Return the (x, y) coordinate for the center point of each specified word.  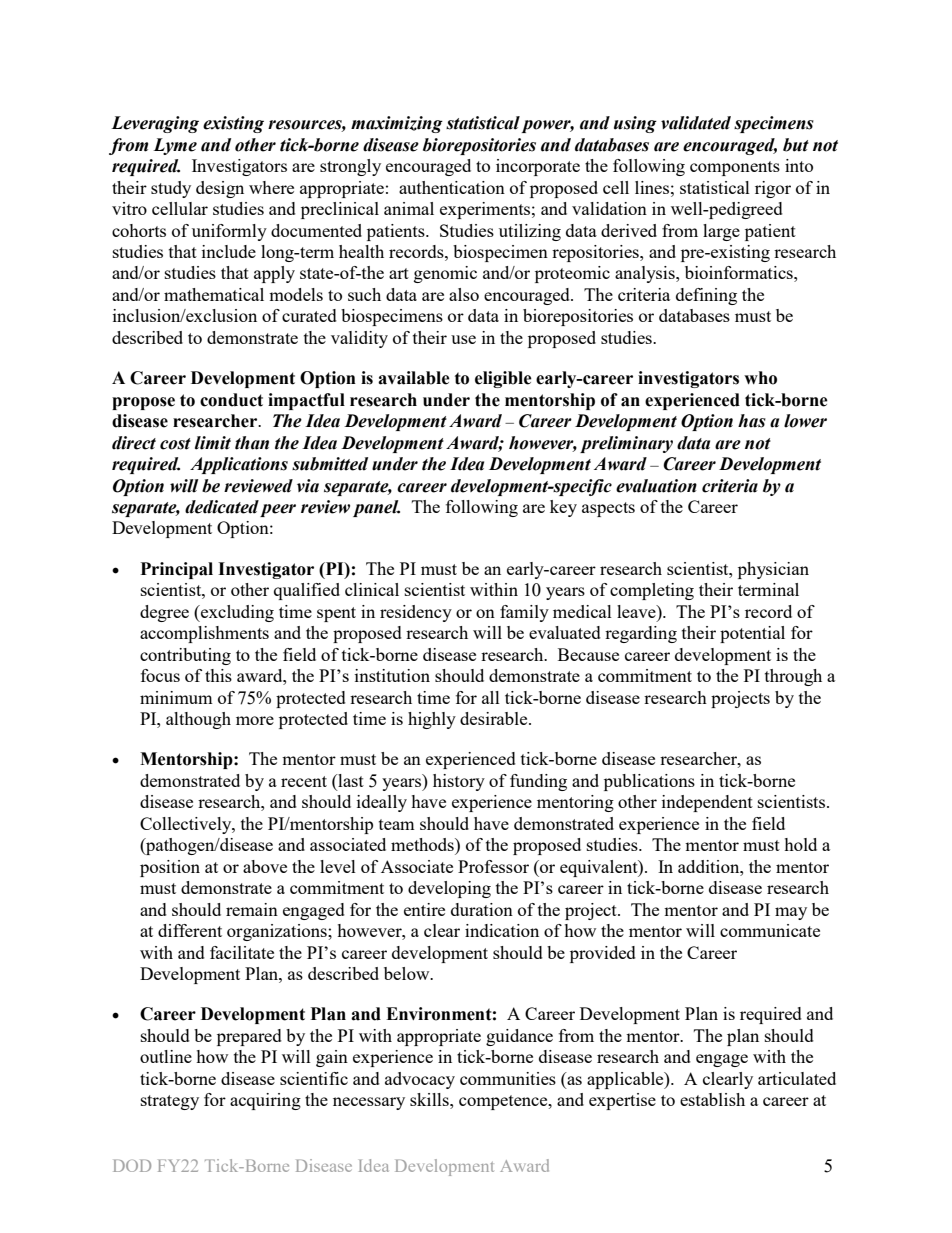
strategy (170, 1102)
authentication (452, 187)
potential (752, 634)
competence (504, 1102)
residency (416, 613)
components (735, 168)
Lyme (175, 146)
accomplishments (204, 634)
